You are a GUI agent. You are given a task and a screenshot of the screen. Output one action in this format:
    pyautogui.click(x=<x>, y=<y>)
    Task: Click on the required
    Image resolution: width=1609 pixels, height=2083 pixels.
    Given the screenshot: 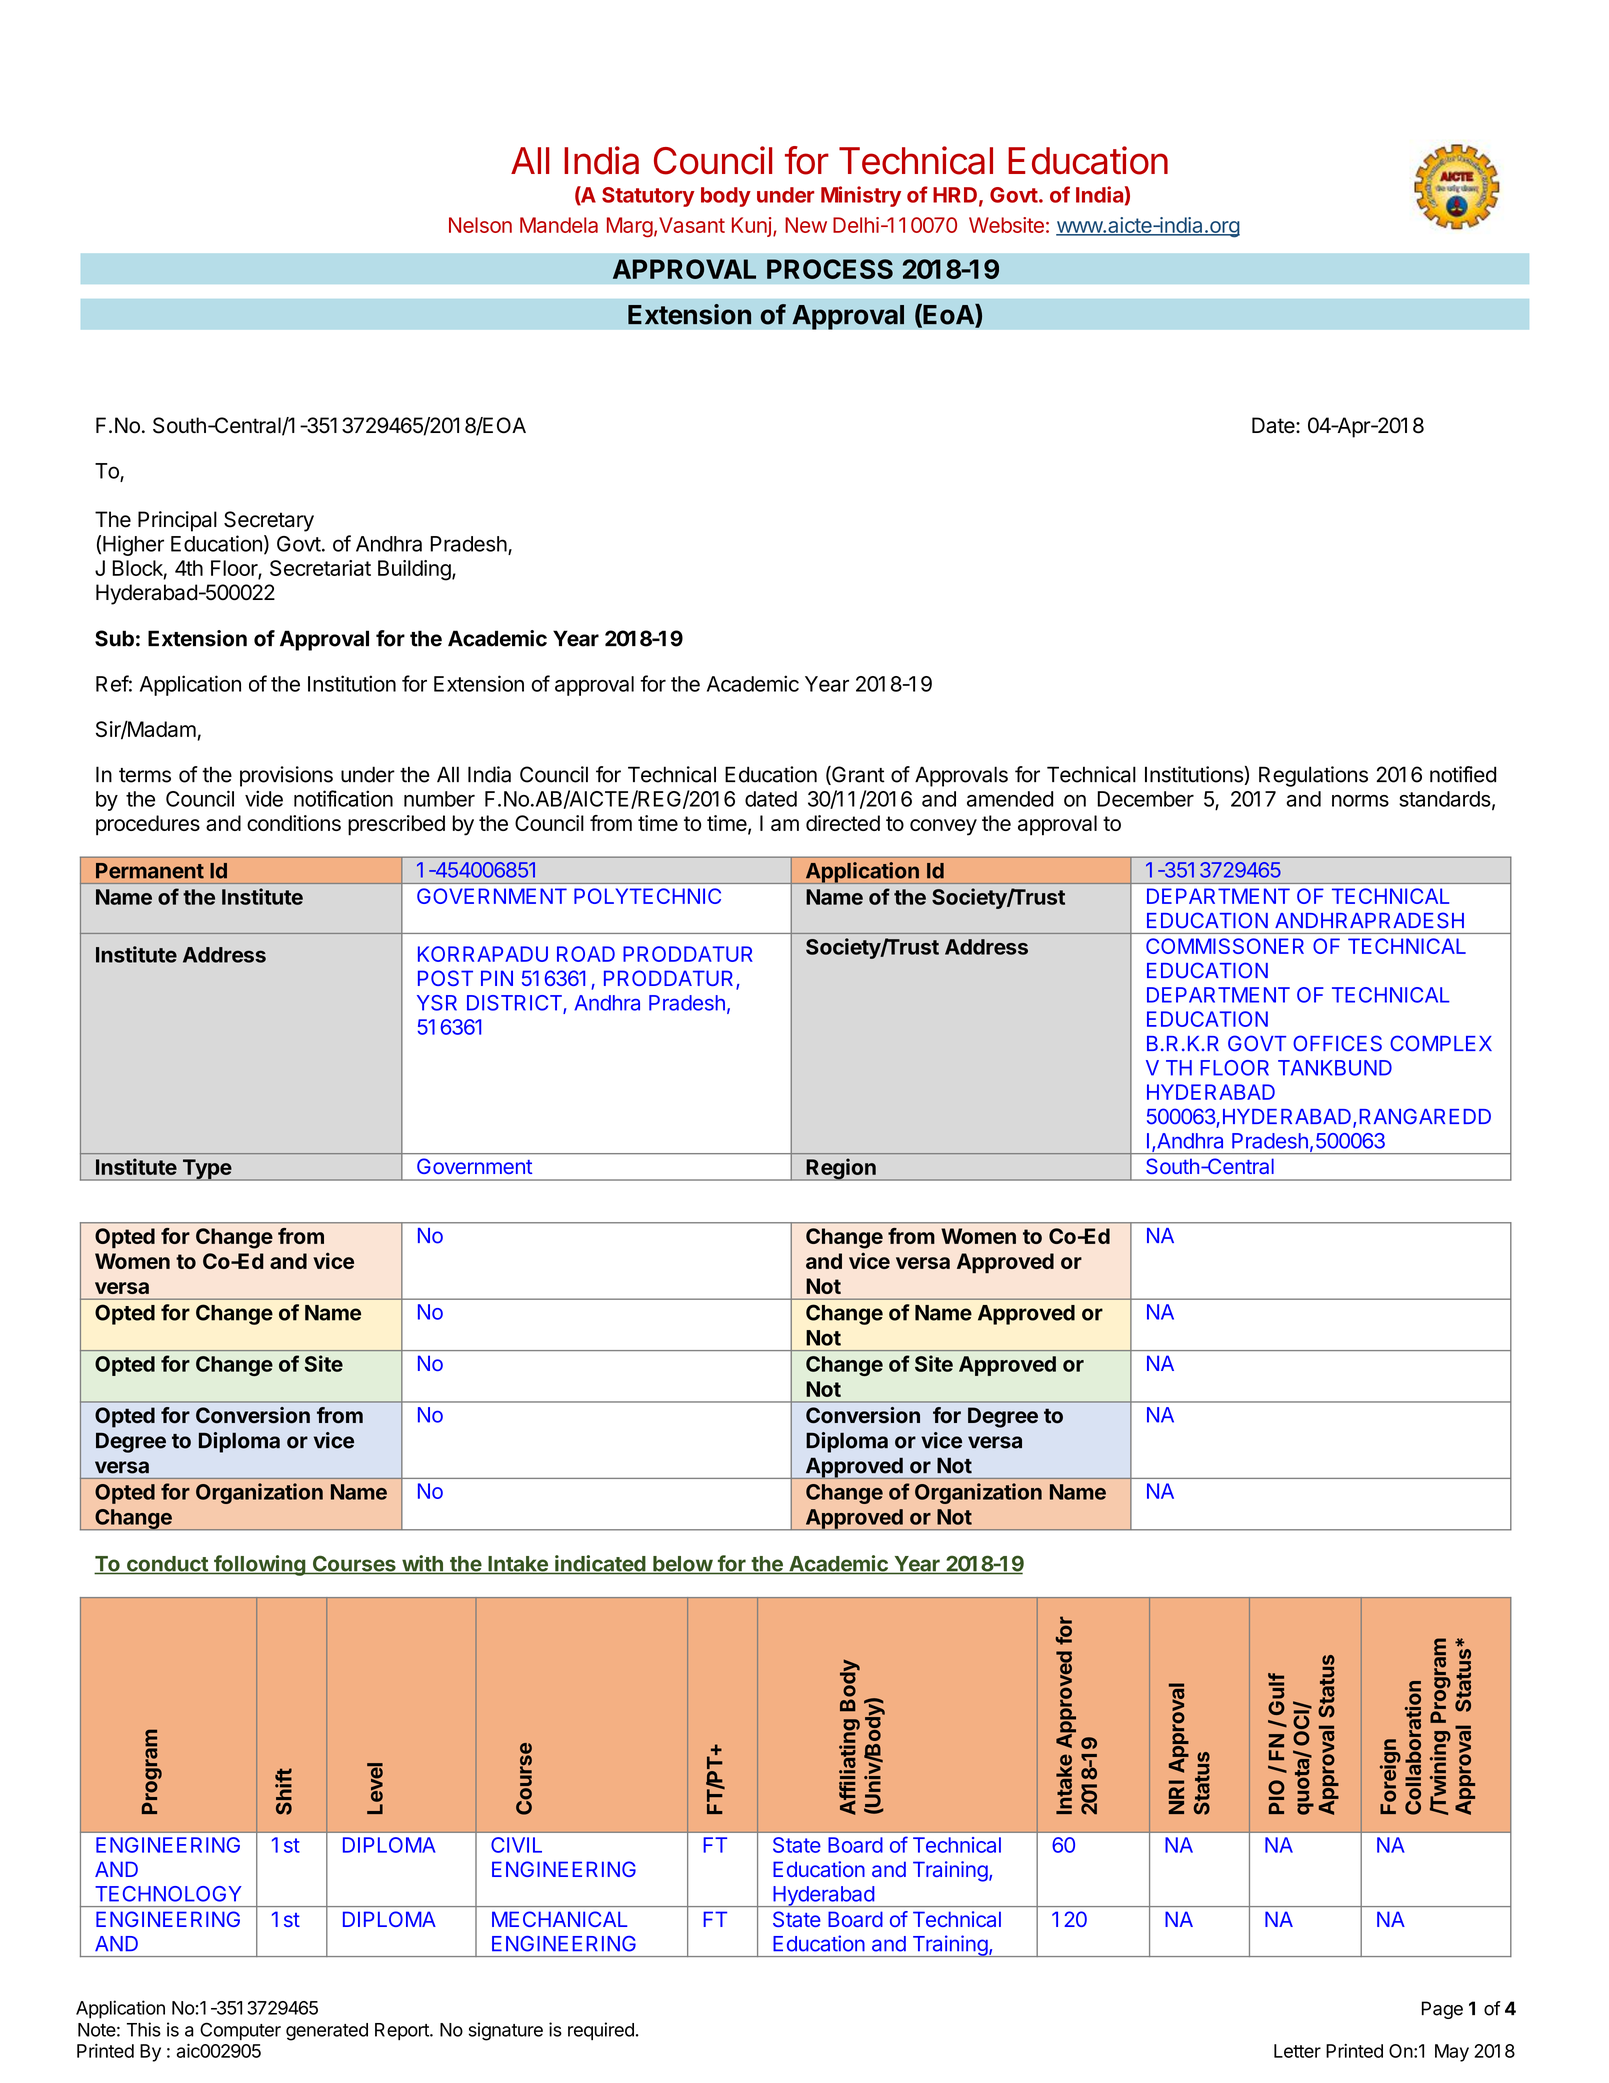 What is the action you would take?
    pyautogui.click(x=601, y=2031)
